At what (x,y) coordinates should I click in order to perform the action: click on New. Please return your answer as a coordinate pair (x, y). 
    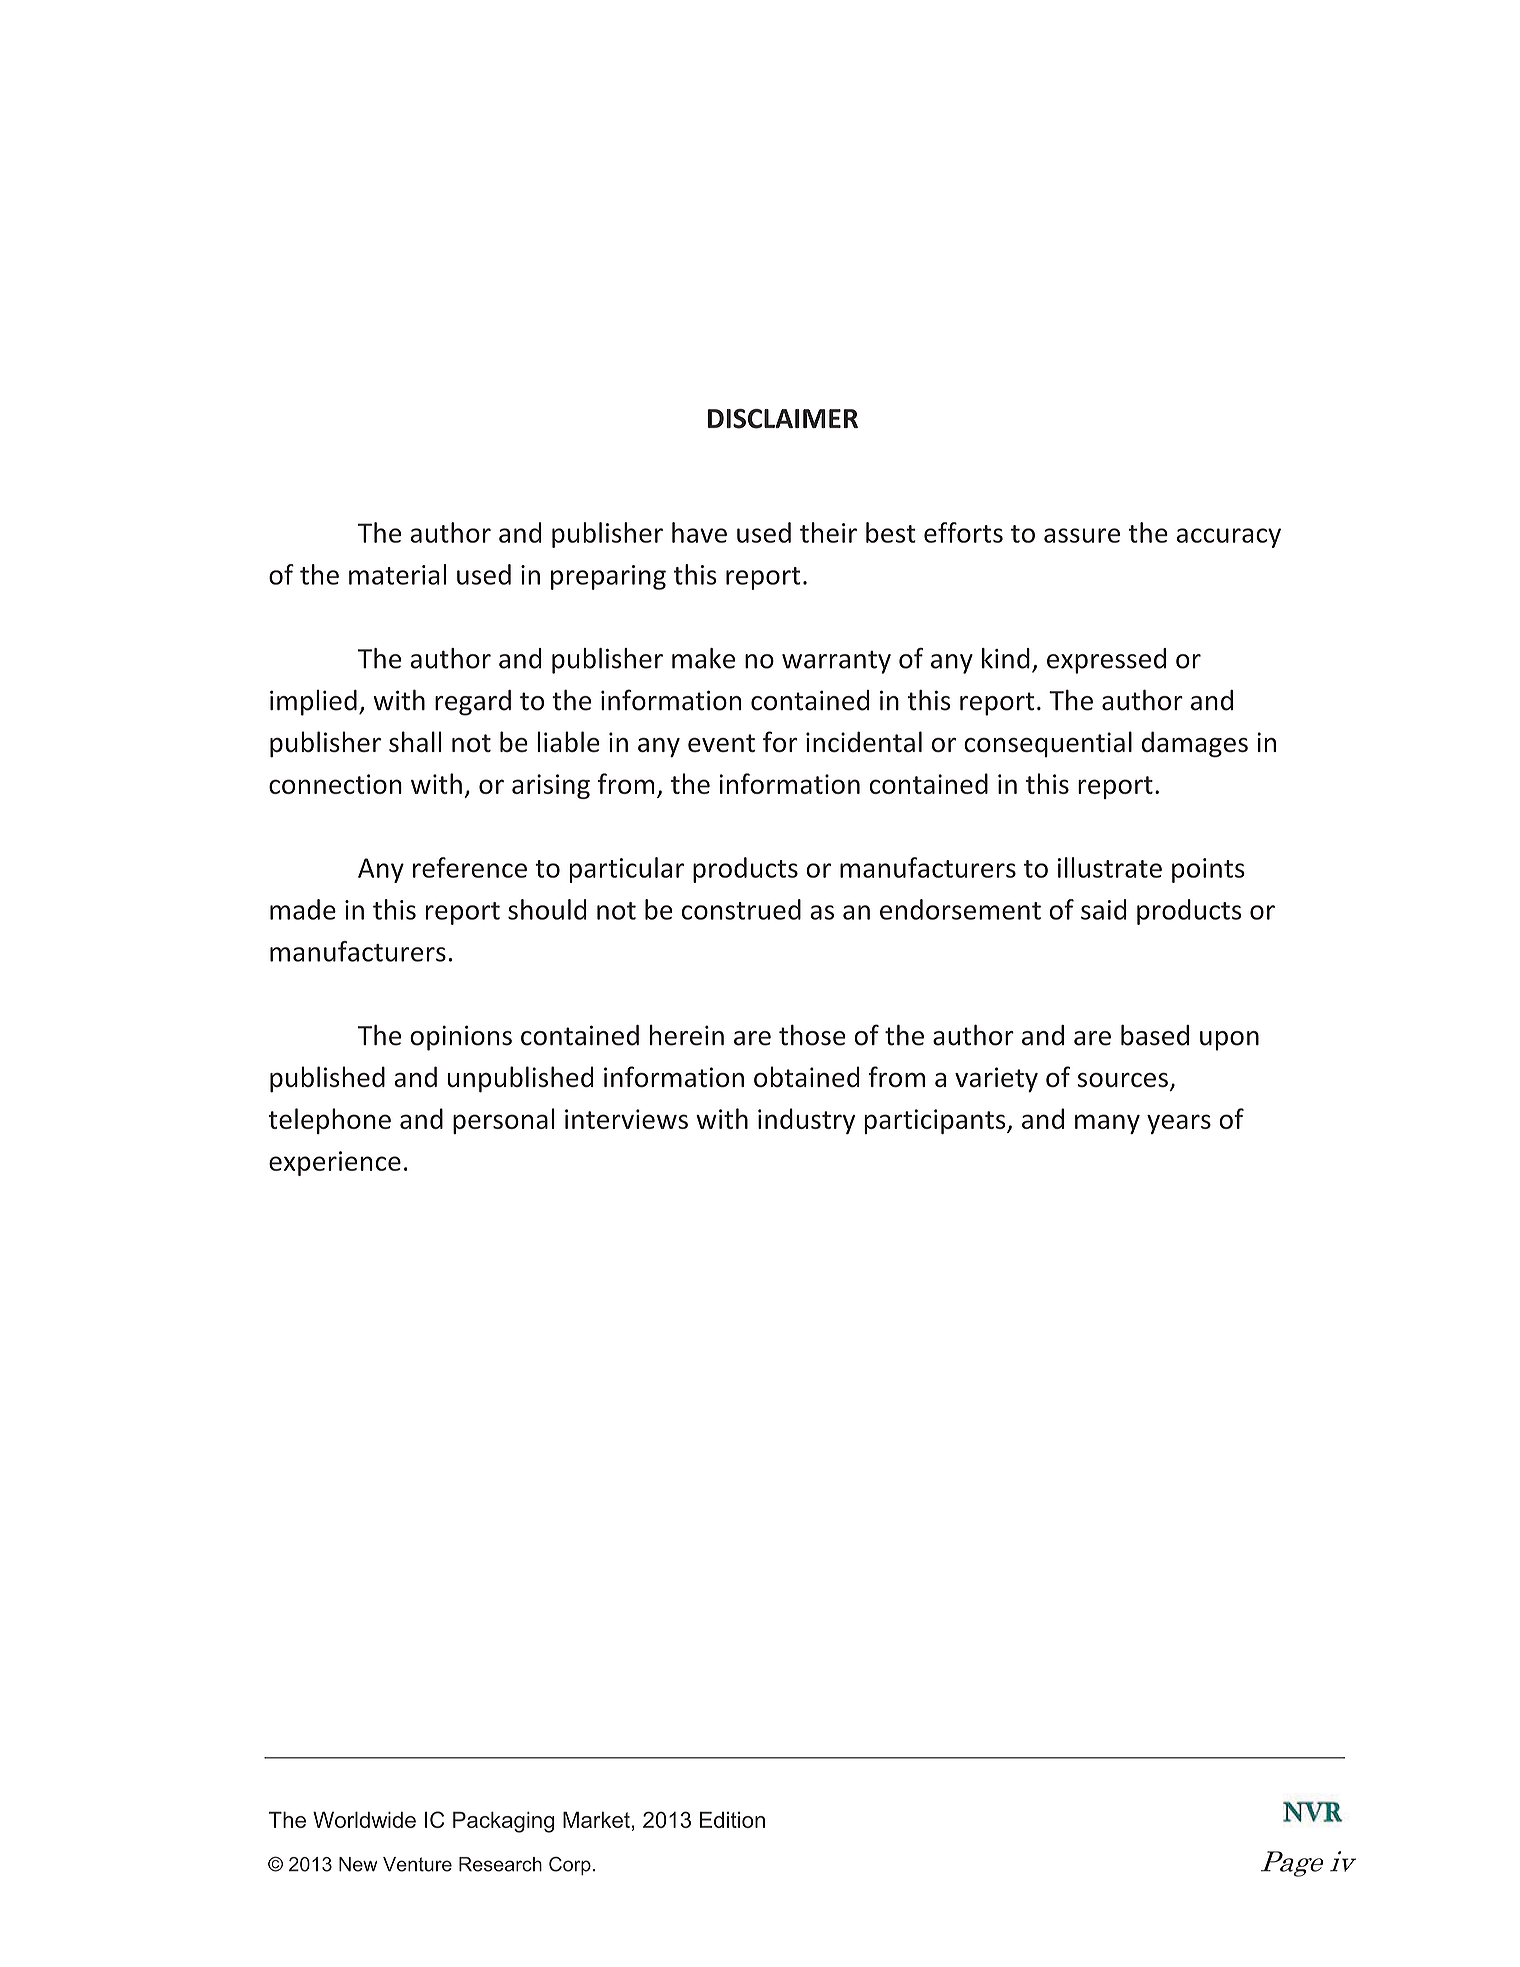
    Looking at the image, I should click on (358, 1864).
